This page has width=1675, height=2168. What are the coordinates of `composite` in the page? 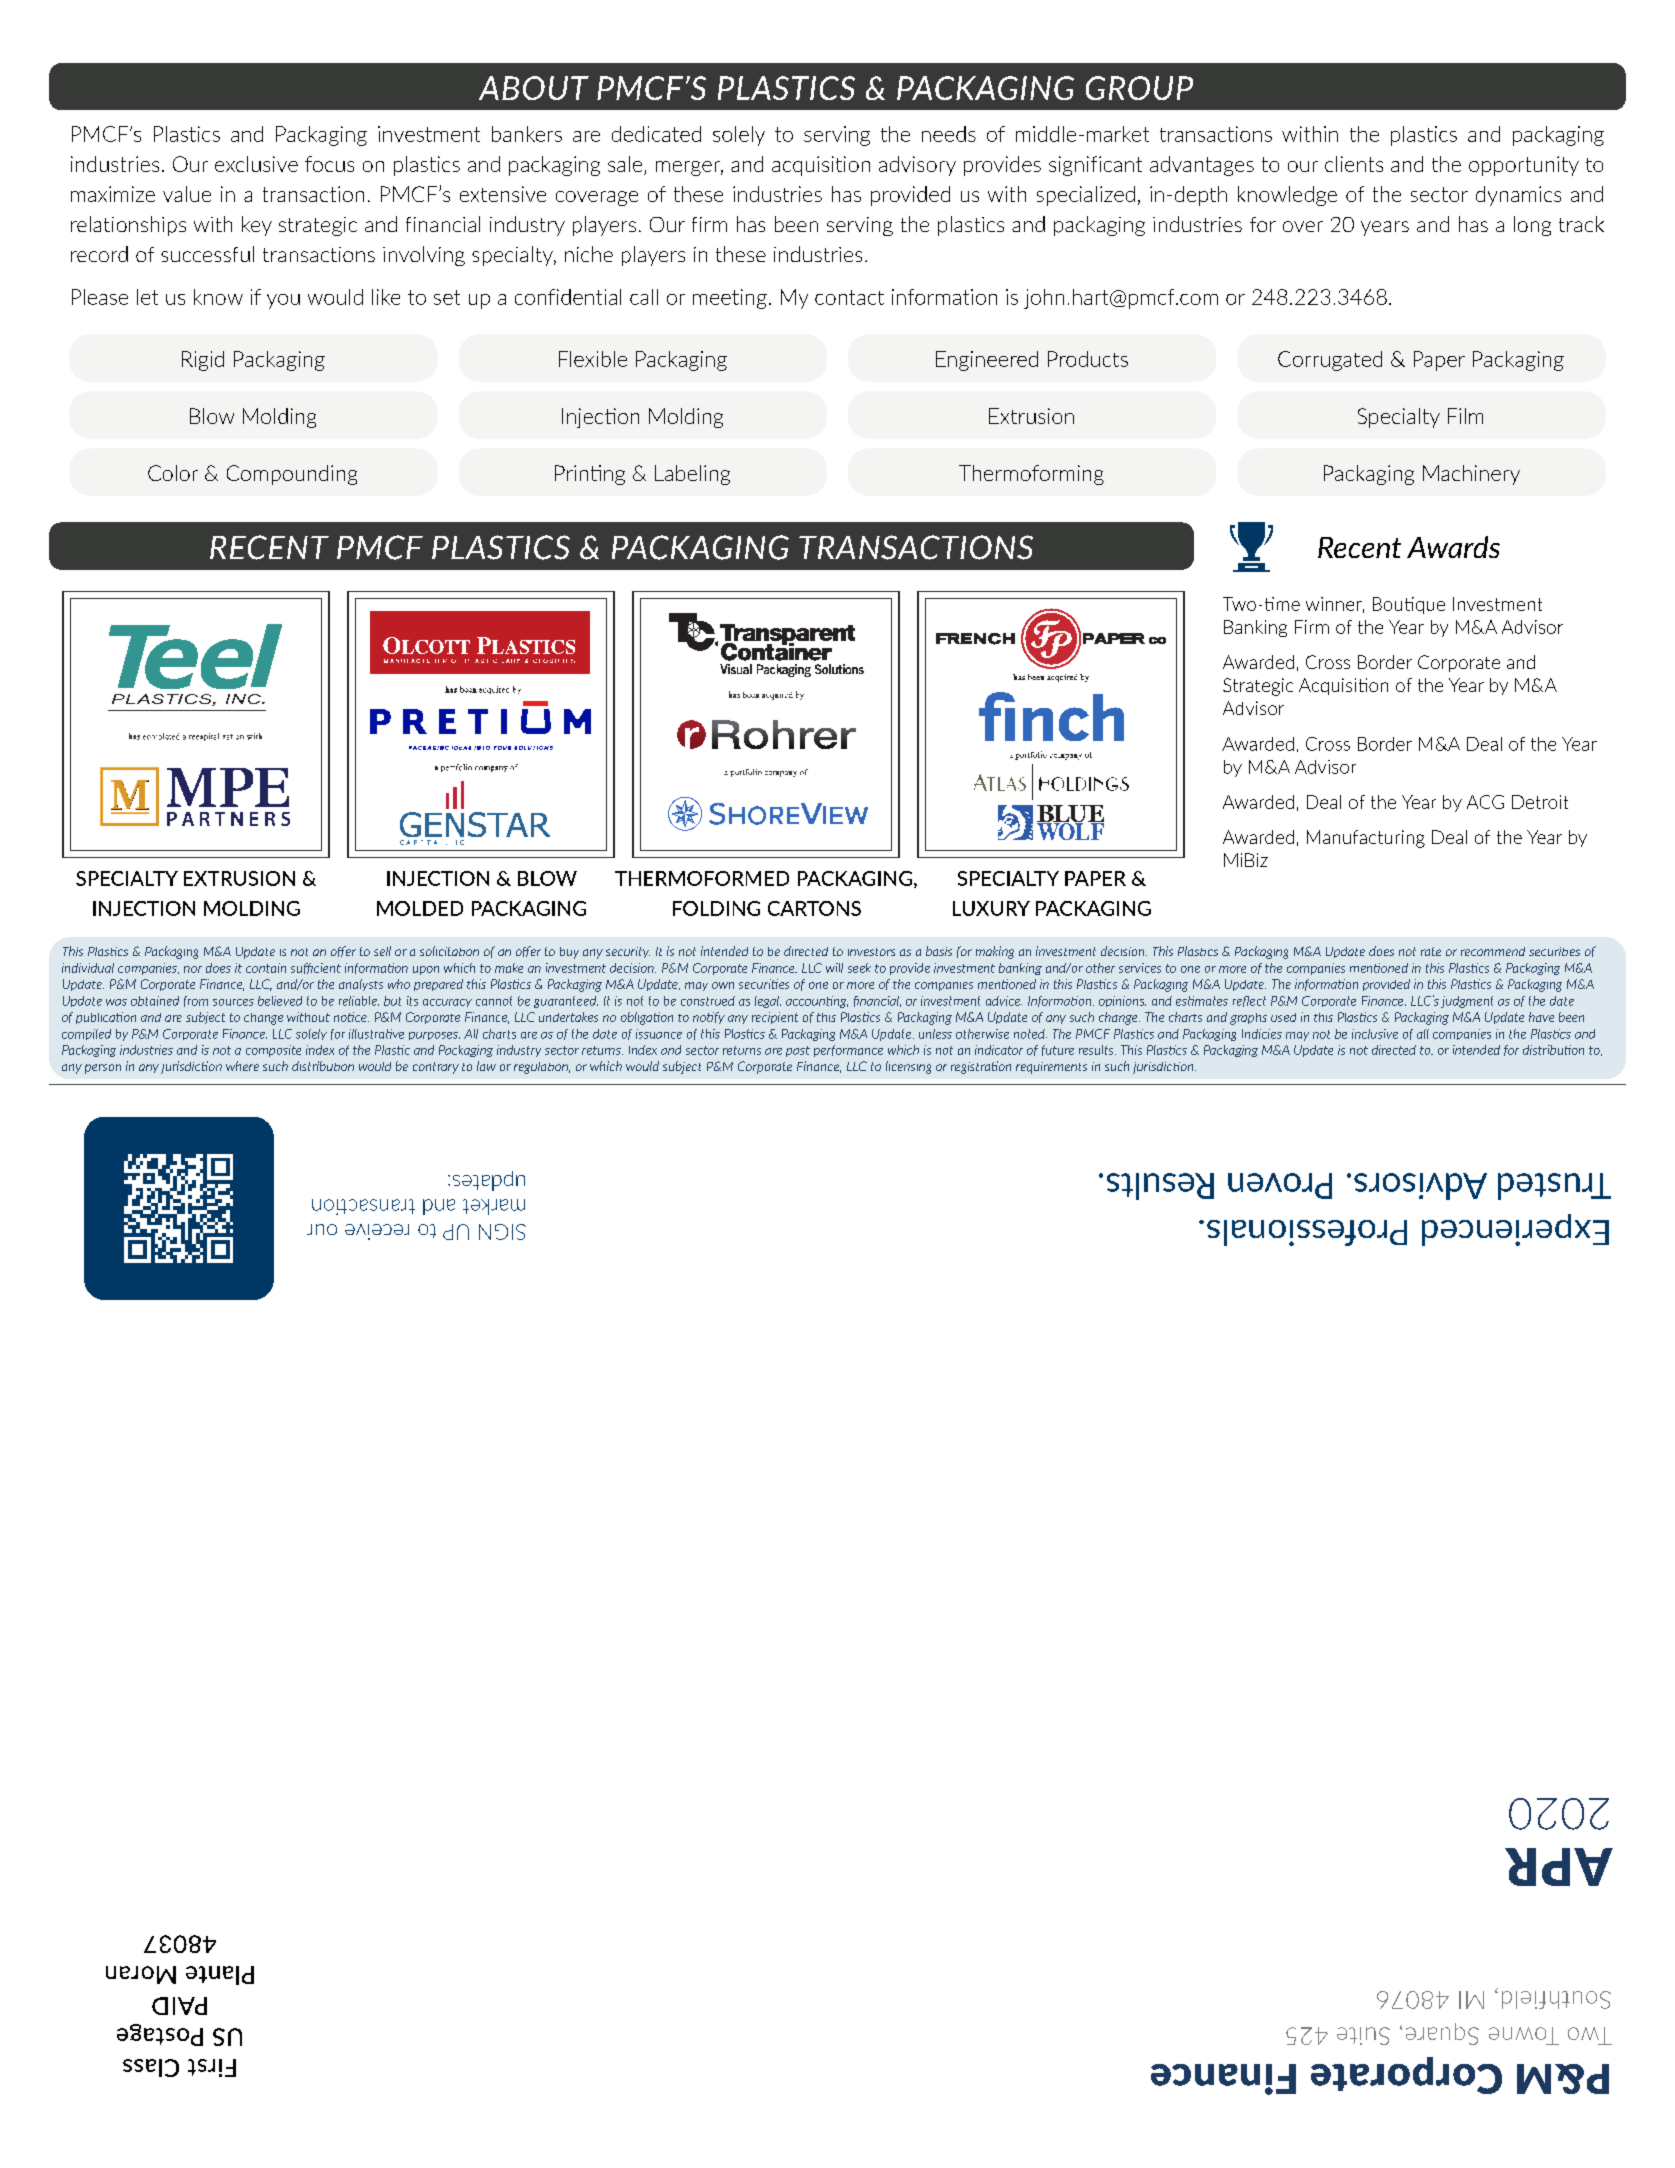 It's located at (273, 1051).
